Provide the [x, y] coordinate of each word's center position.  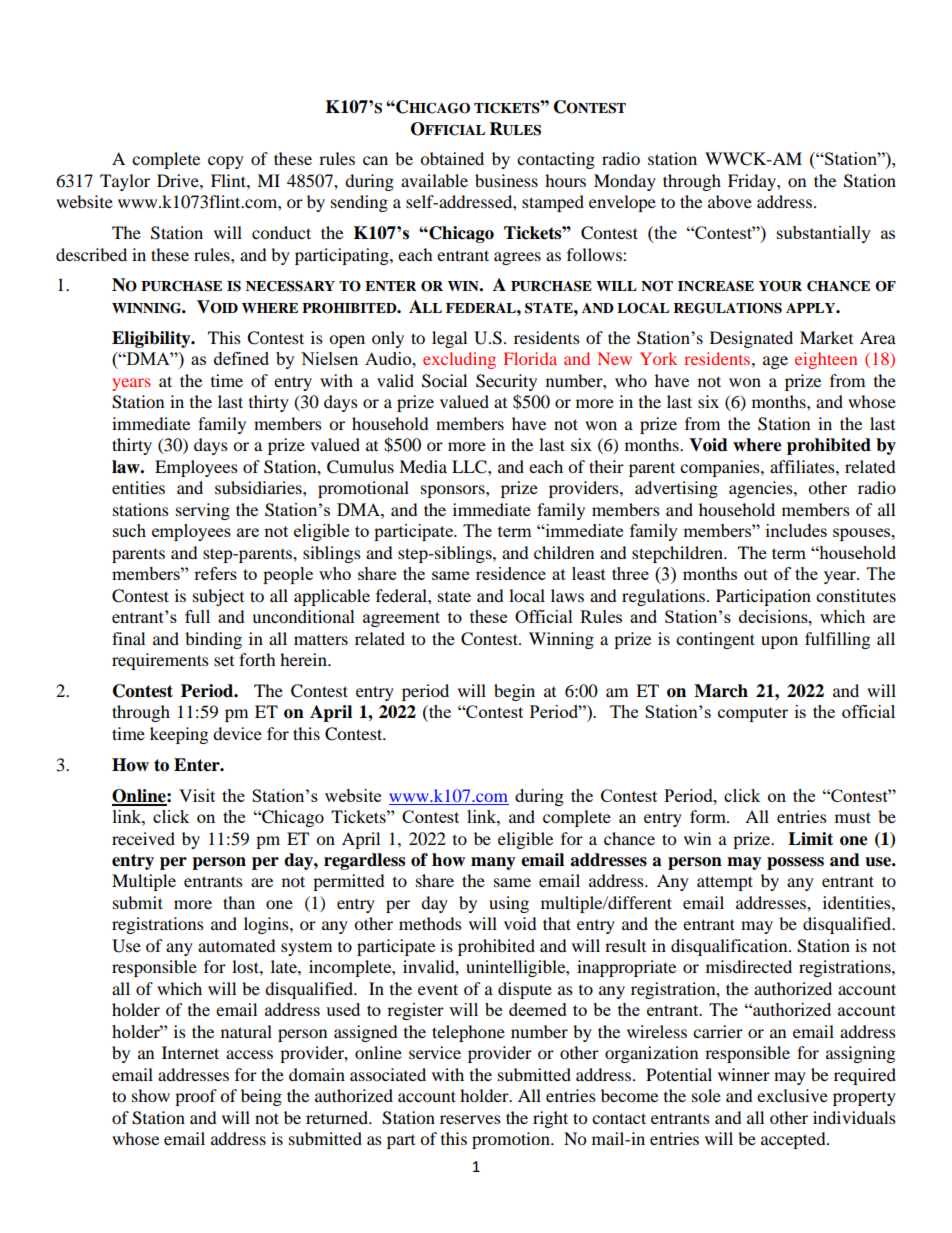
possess [795, 863]
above [730, 201]
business [506, 180]
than [239, 902]
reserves [470, 1119]
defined [241, 358]
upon [779, 642]
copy [226, 162]
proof [196, 1097]
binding [213, 640]
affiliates [803, 466]
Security [506, 382]
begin [514, 692]
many [493, 863]
